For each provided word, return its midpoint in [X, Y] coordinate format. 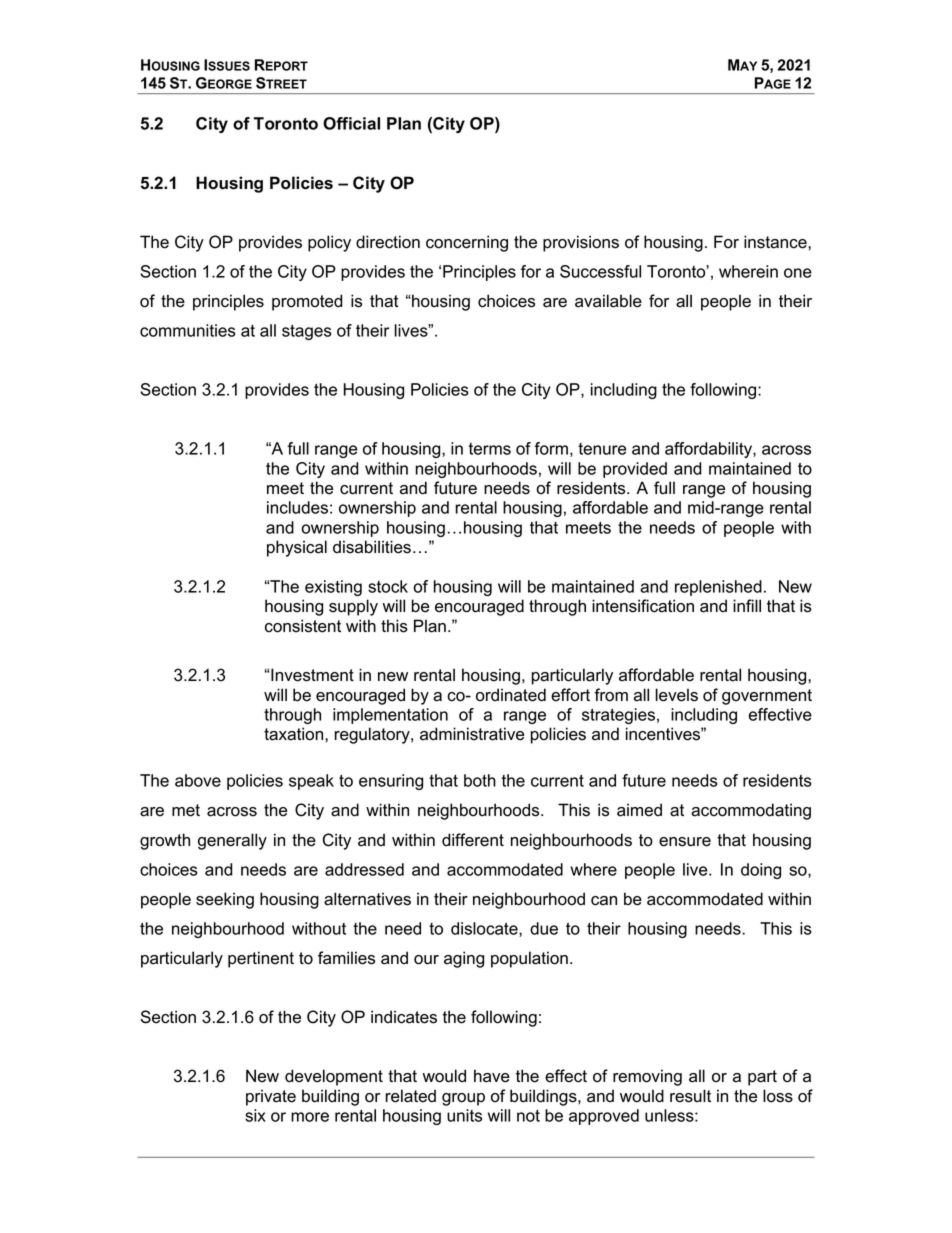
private [271, 1097]
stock [388, 586]
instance [776, 242]
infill [747, 605]
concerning [467, 243]
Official [351, 123]
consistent [303, 626]
